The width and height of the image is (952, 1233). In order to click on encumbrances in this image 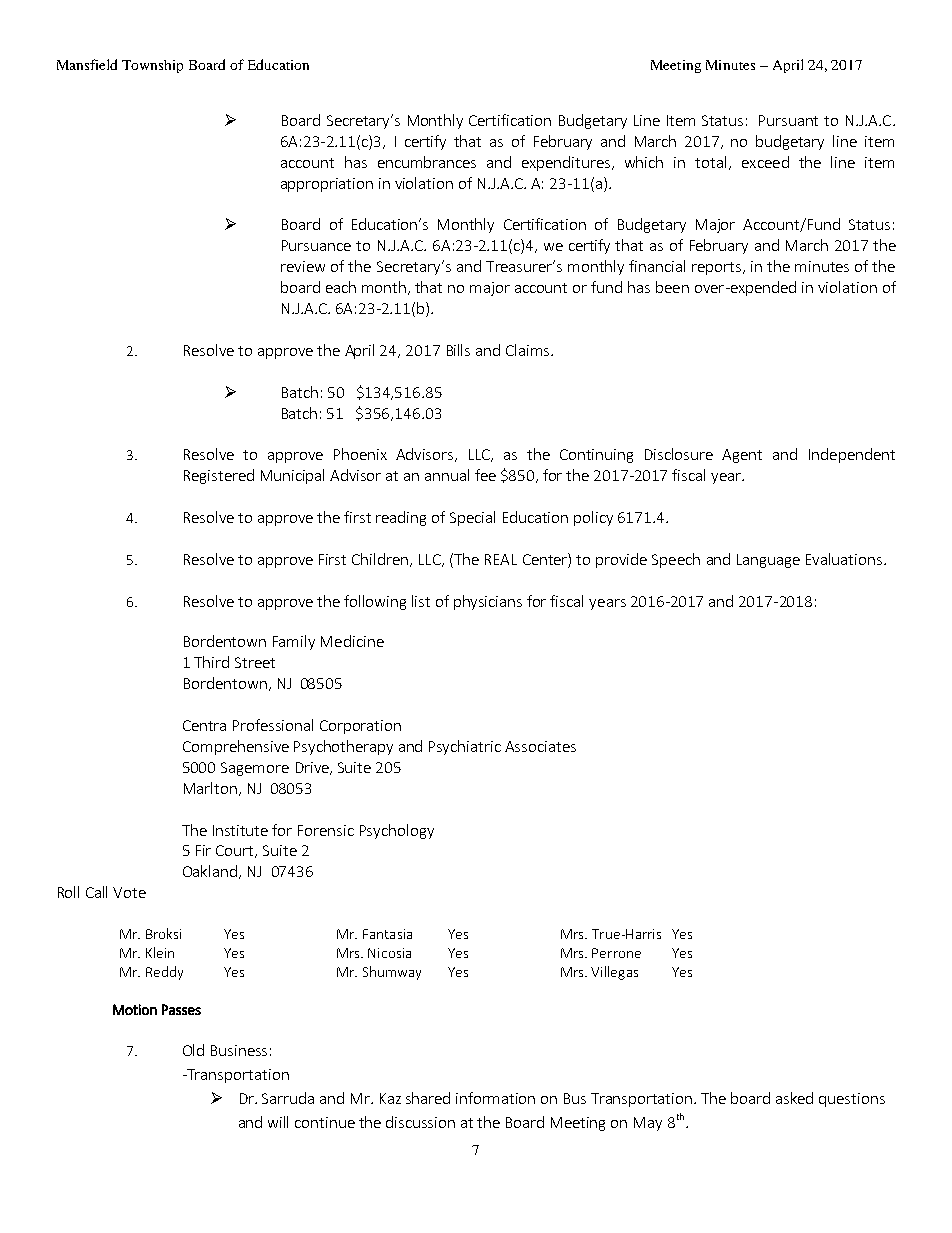, I will do `click(427, 162)`.
